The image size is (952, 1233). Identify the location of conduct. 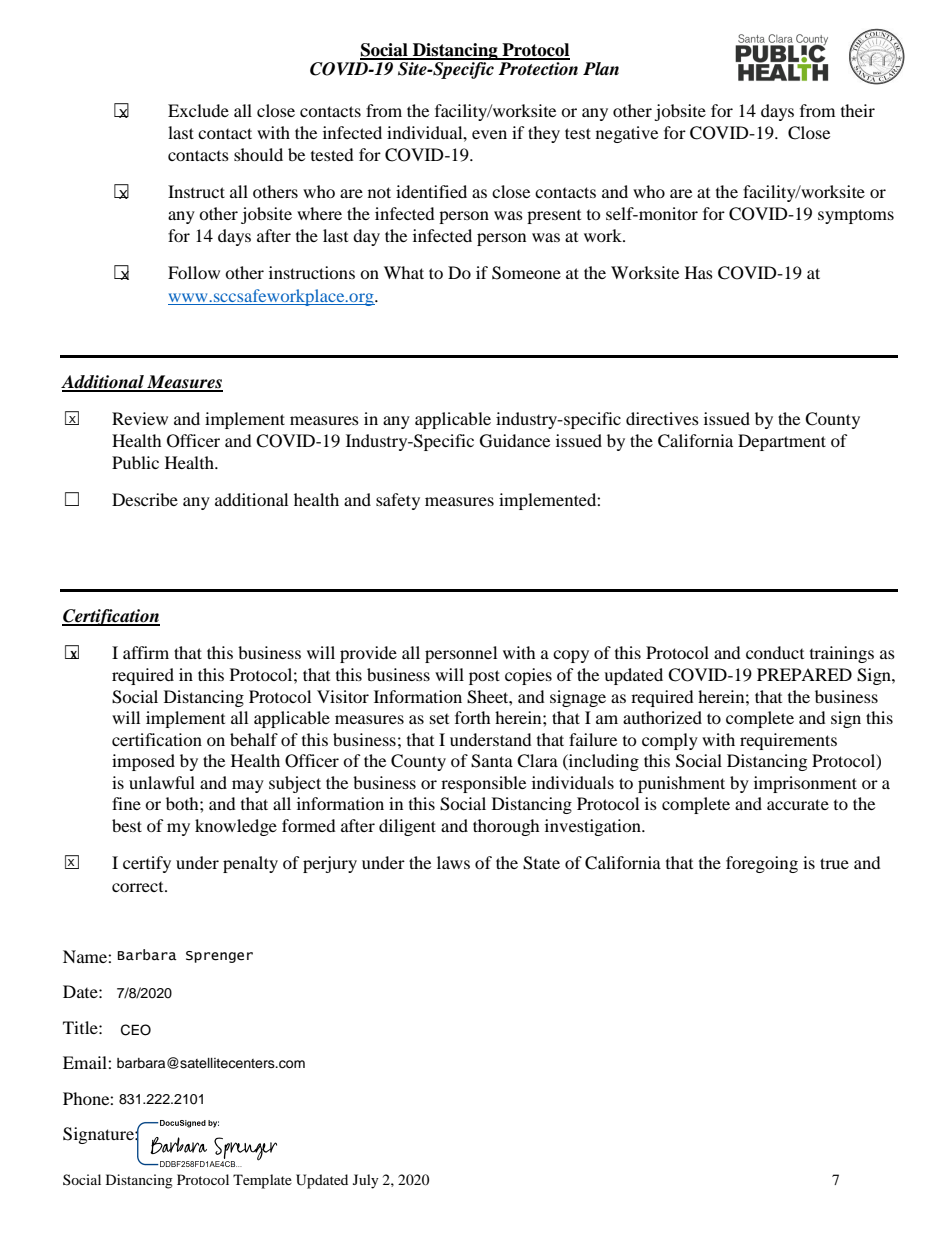
(775, 652).
